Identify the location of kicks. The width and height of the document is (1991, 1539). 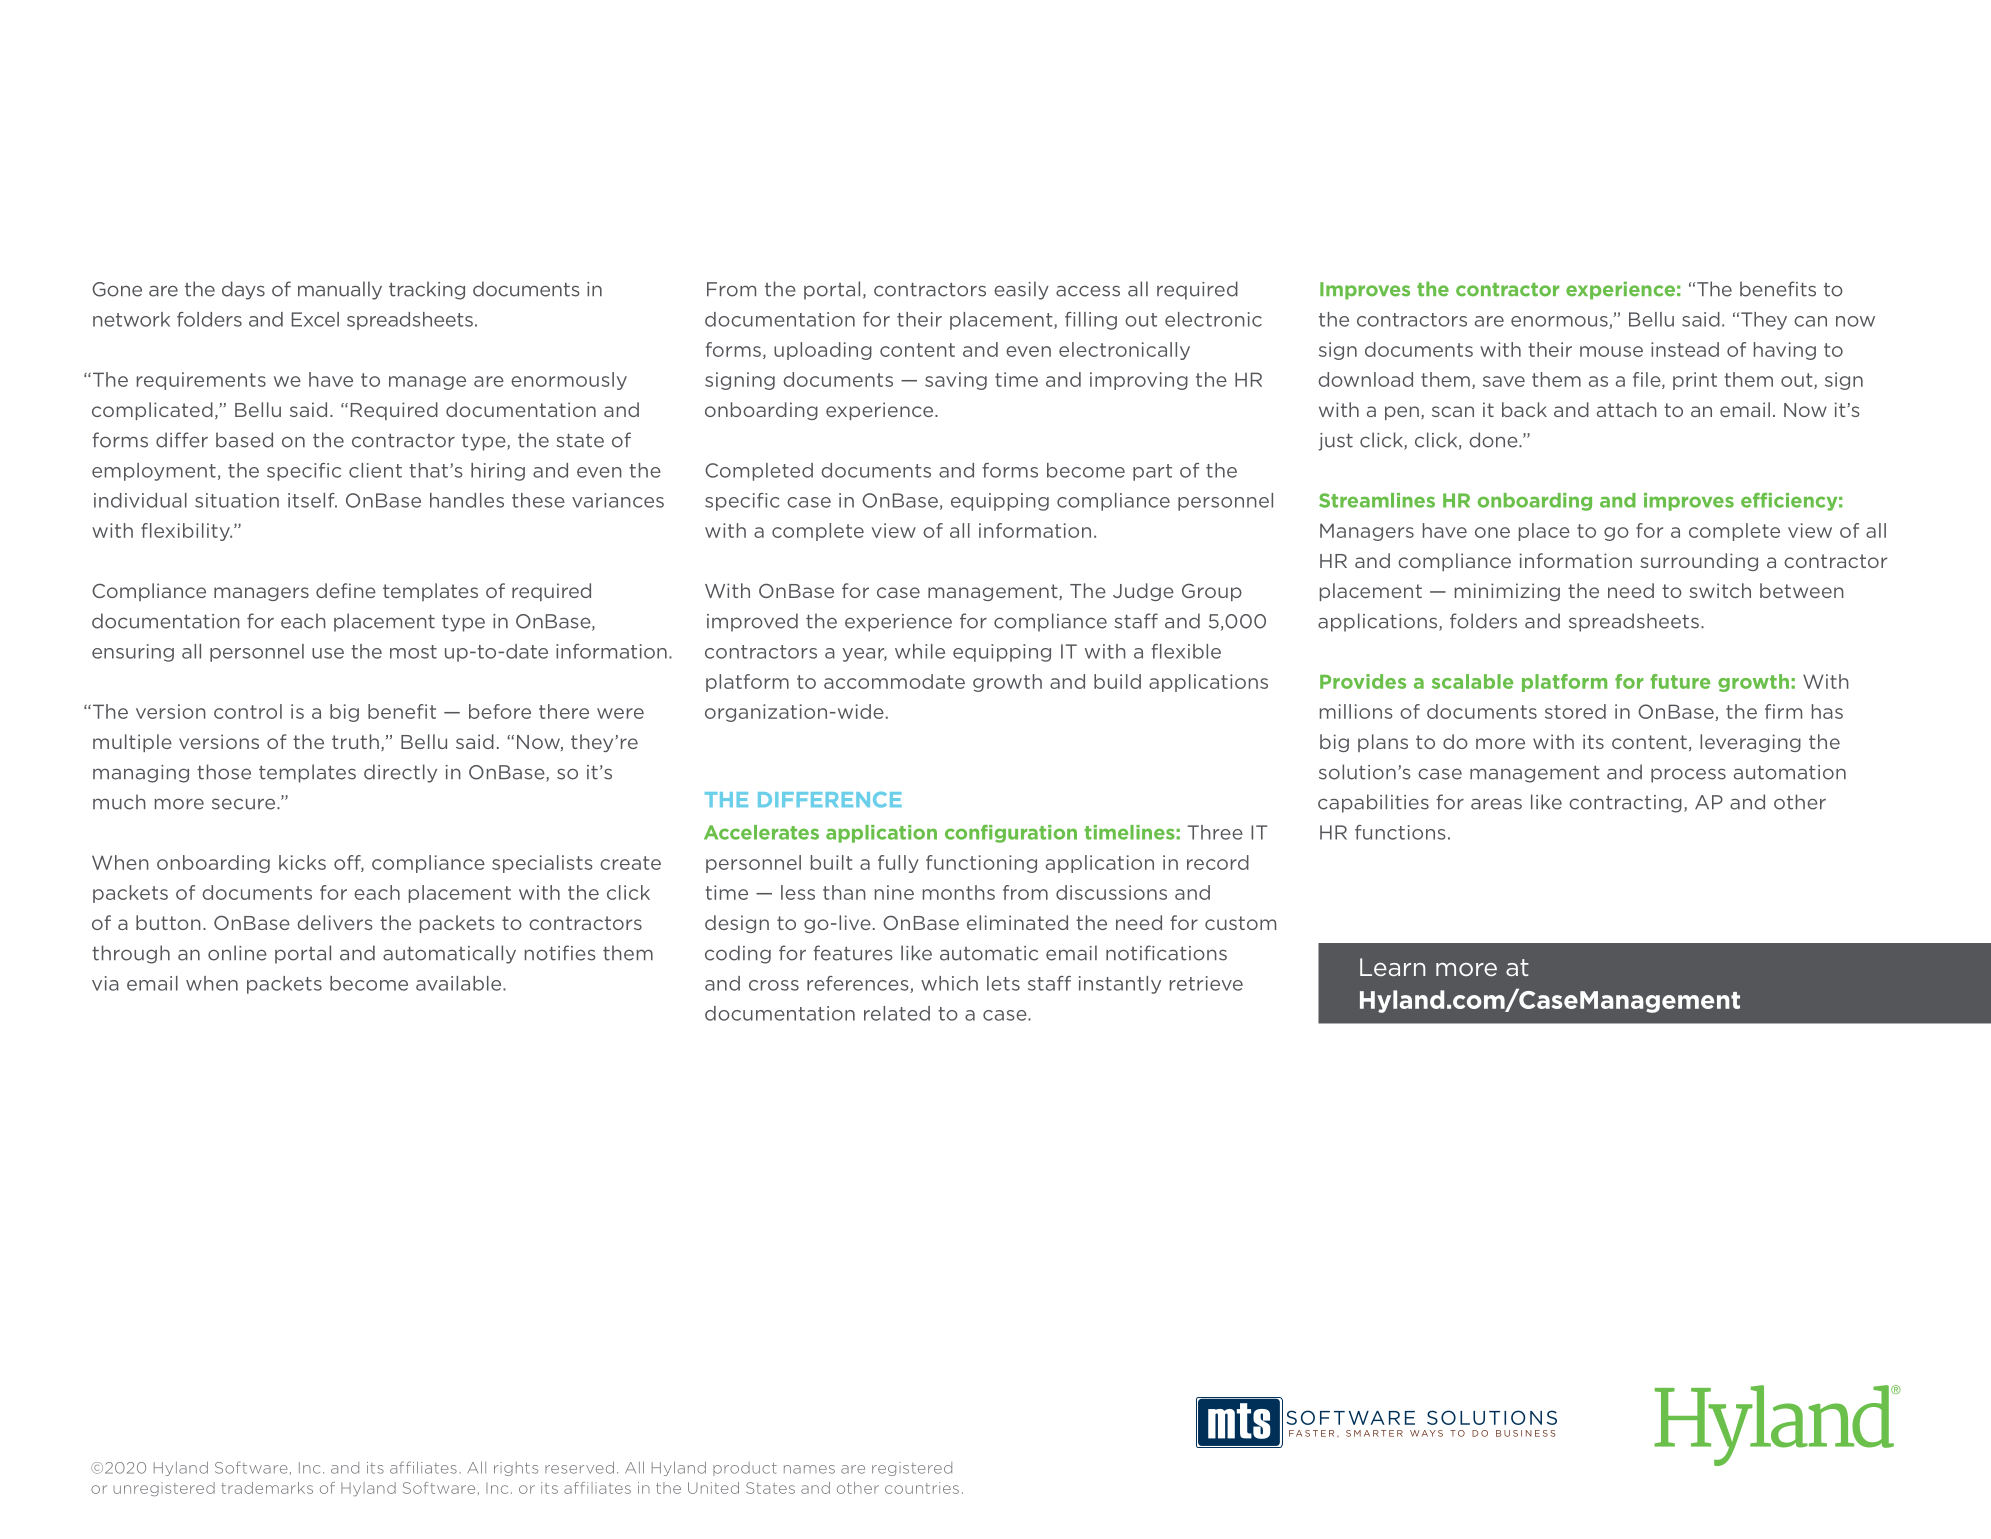
(302, 862).
